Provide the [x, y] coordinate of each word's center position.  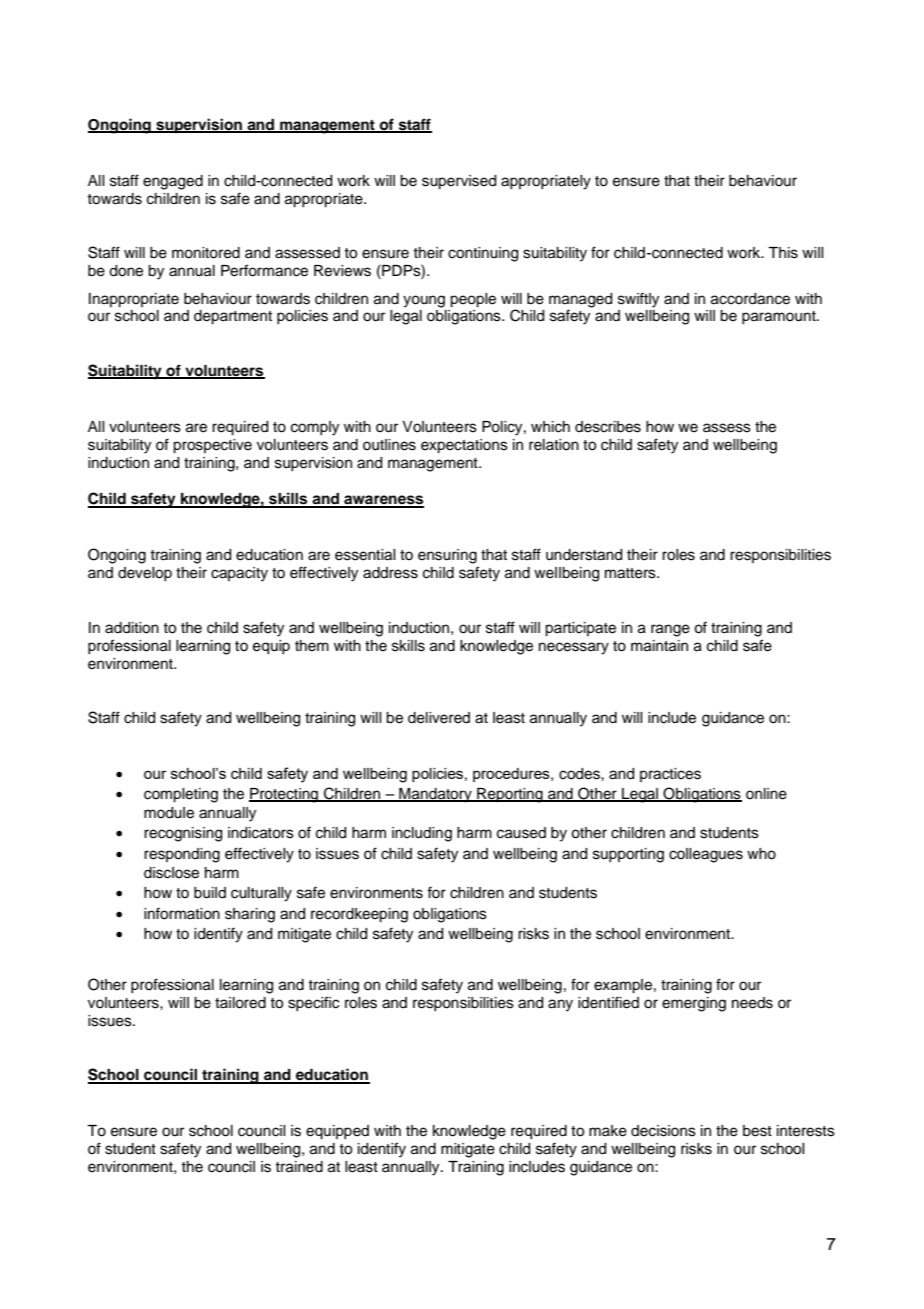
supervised [459, 182]
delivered [439, 718]
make [608, 1131]
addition [132, 628]
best [757, 1131]
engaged [173, 182]
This [783, 253]
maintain [659, 646]
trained [299, 1167]
